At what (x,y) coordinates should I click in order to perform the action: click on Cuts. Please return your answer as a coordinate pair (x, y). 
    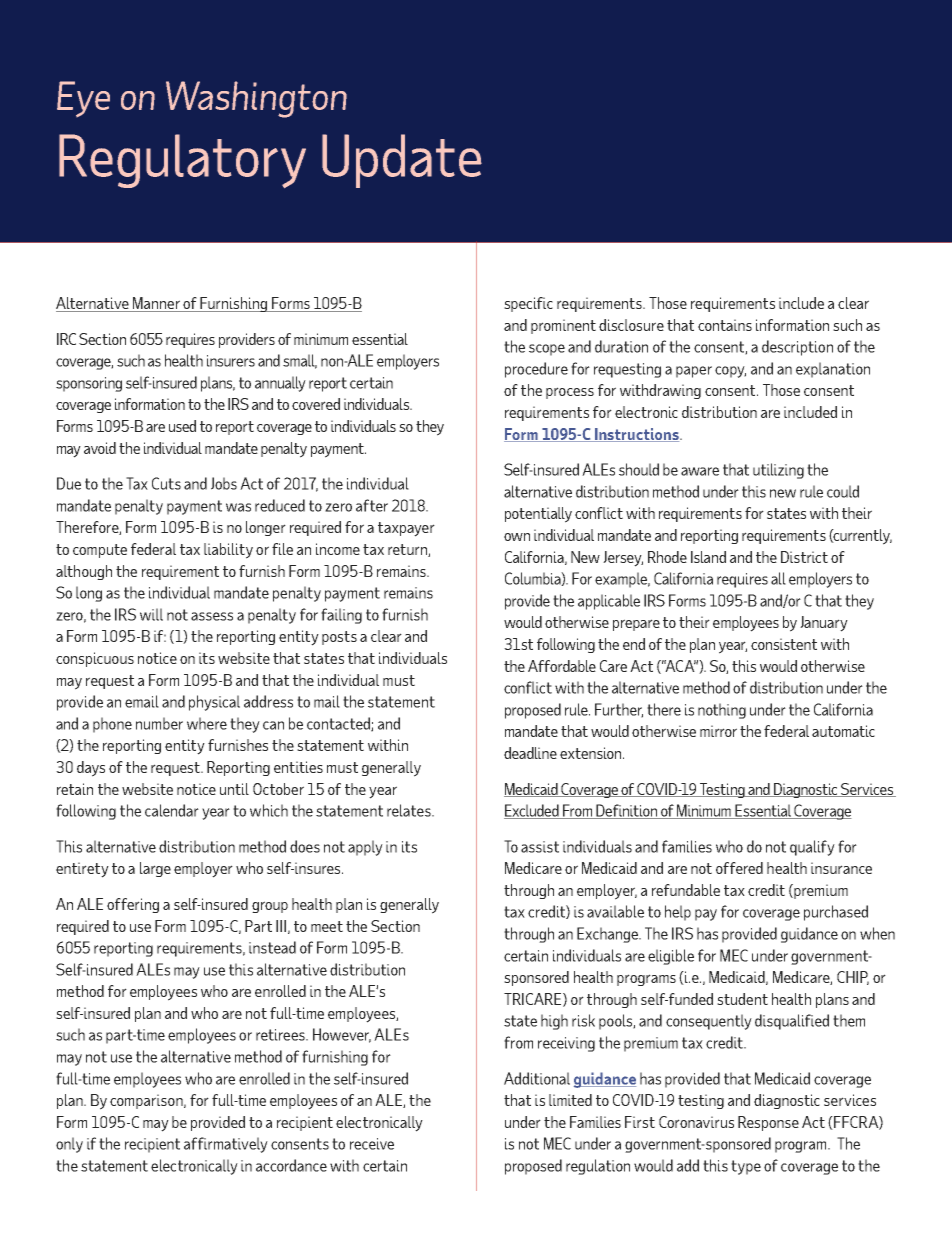
    Looking at the image, I should click on (166, 483).
